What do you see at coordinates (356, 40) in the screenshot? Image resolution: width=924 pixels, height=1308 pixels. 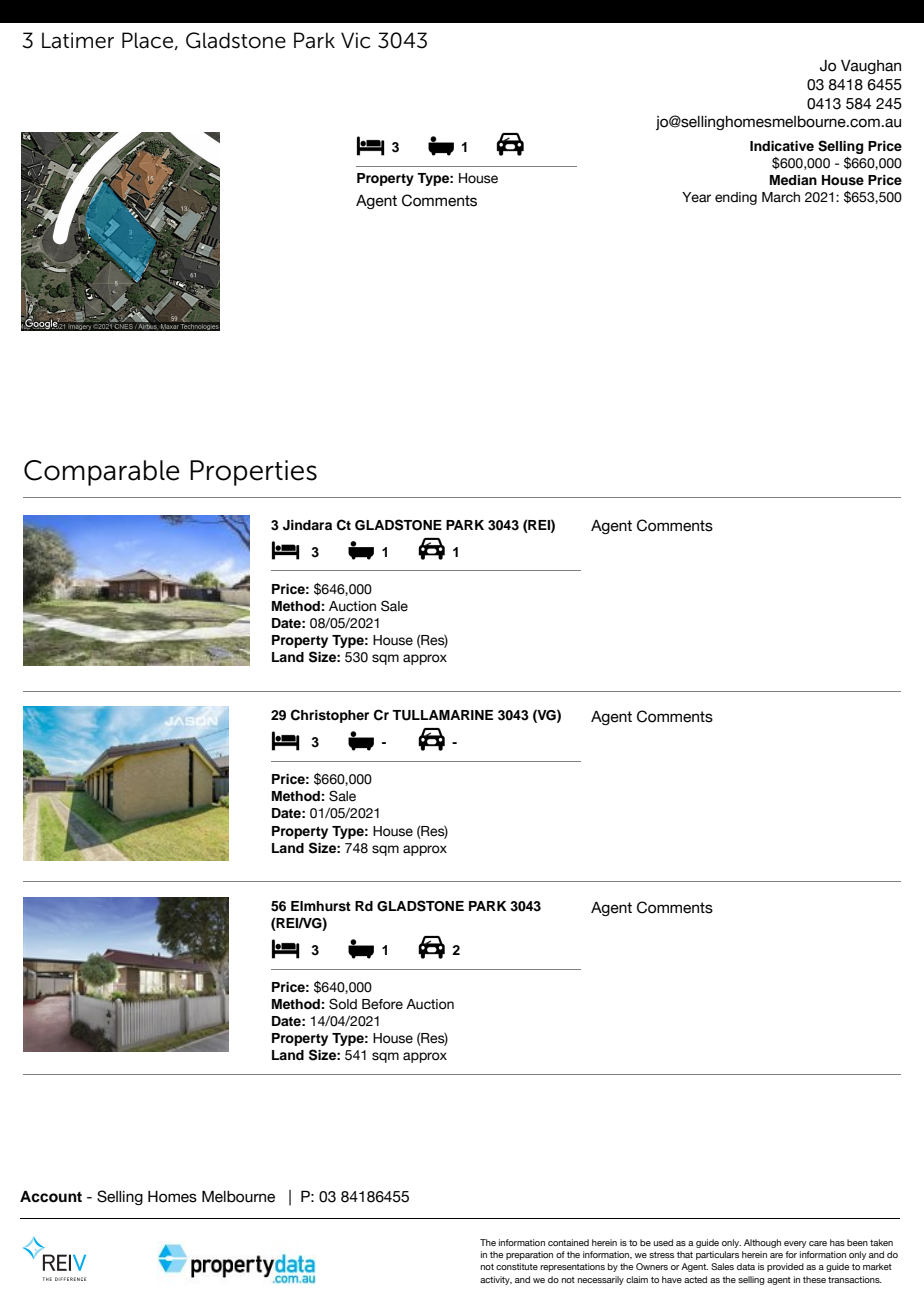 I see `Vic` at bounding box center [356, 40].
